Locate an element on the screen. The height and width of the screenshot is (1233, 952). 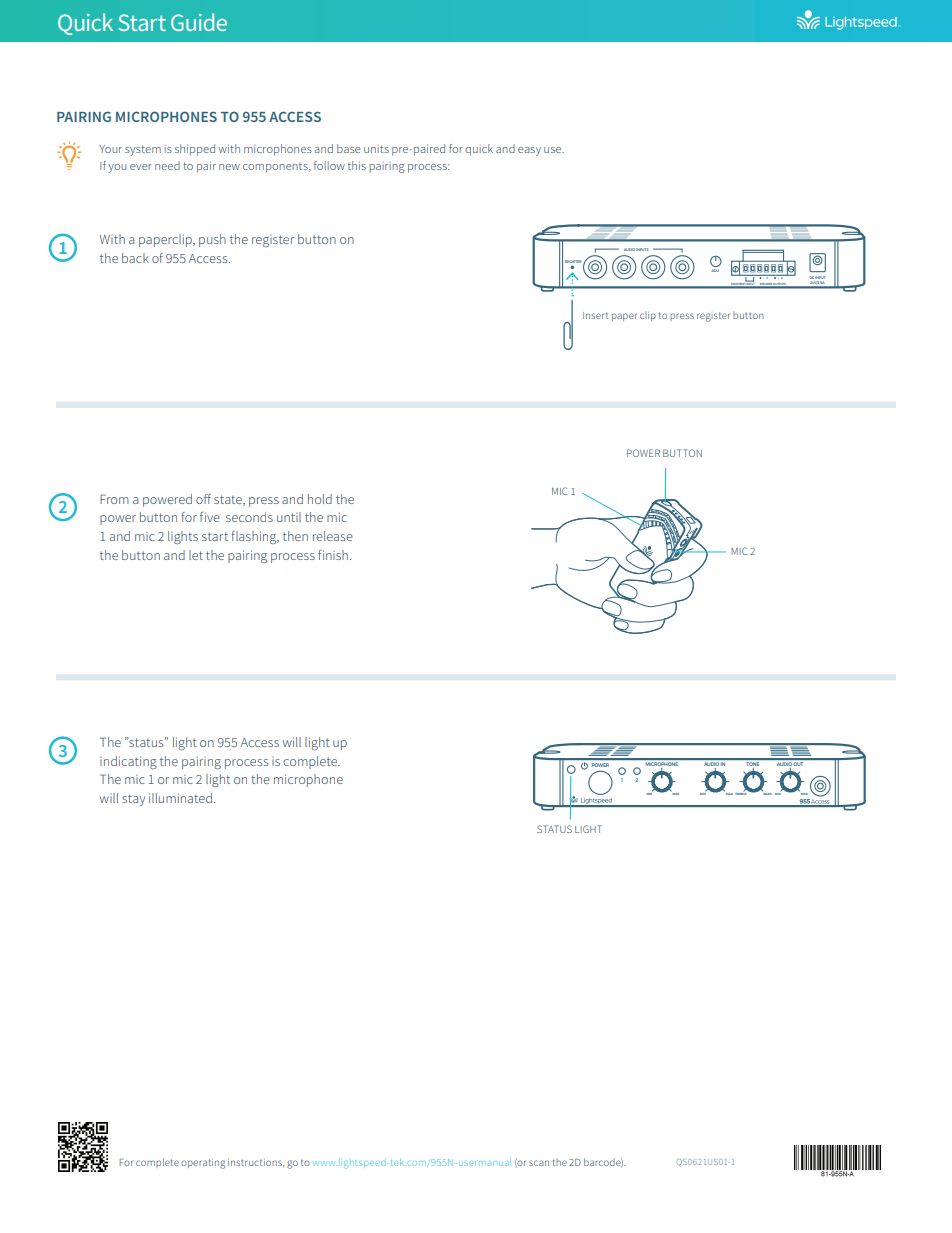
scan is located at coordinates (539, 1163).
